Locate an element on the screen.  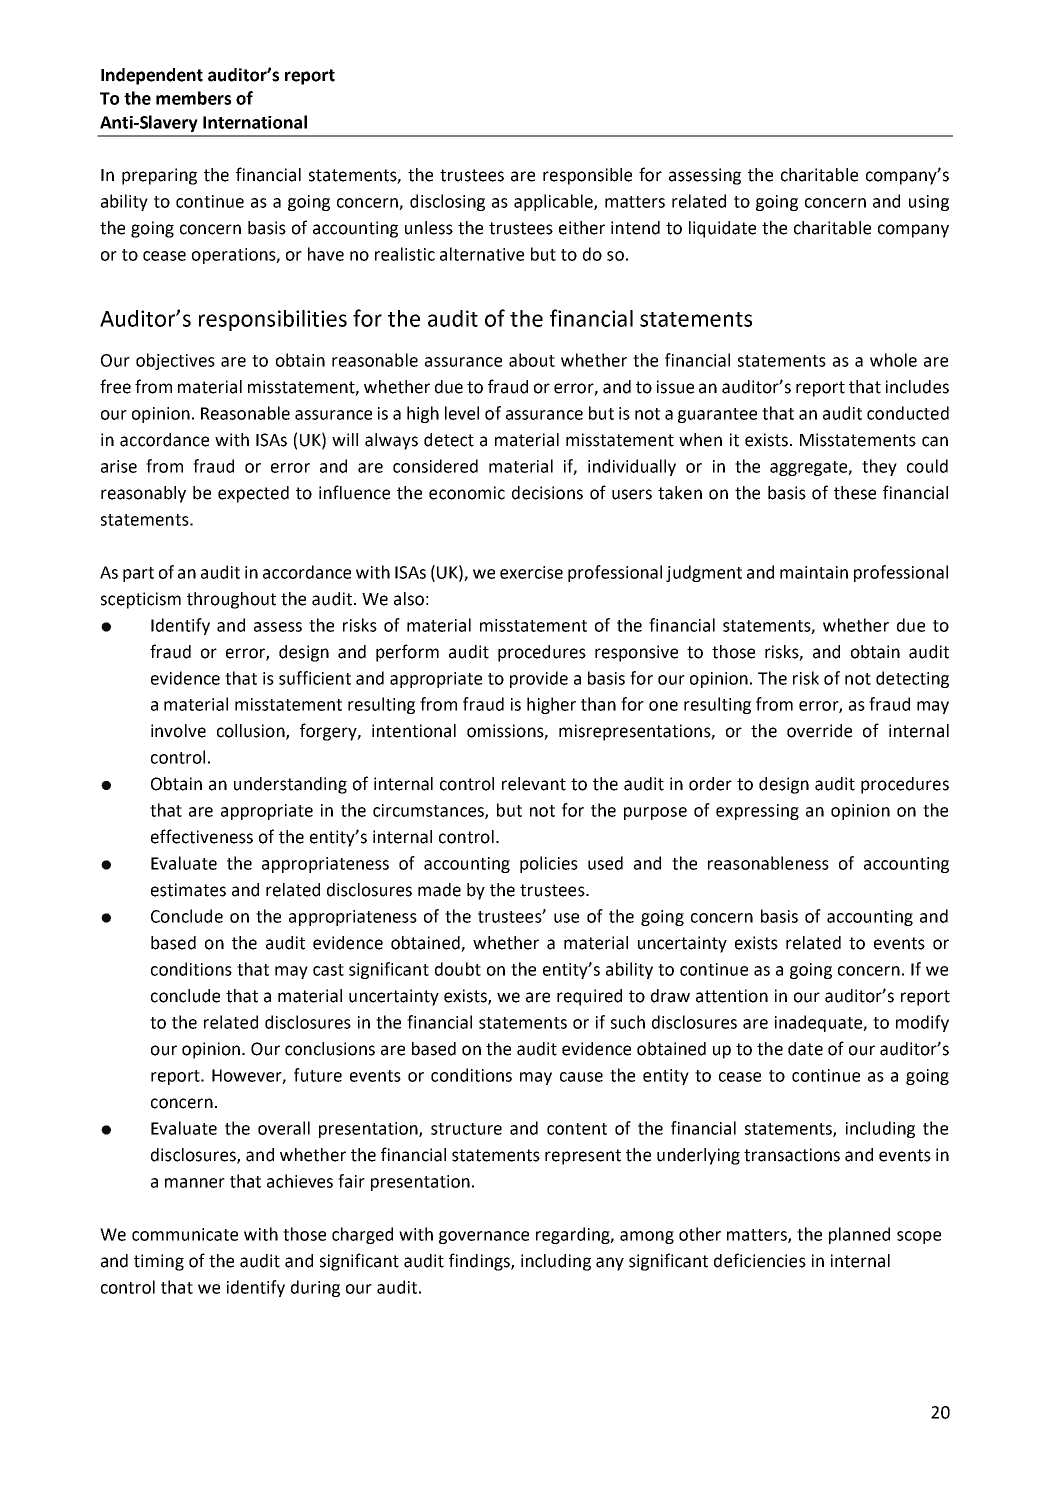
responsible is located at coordinates (587, 176).
